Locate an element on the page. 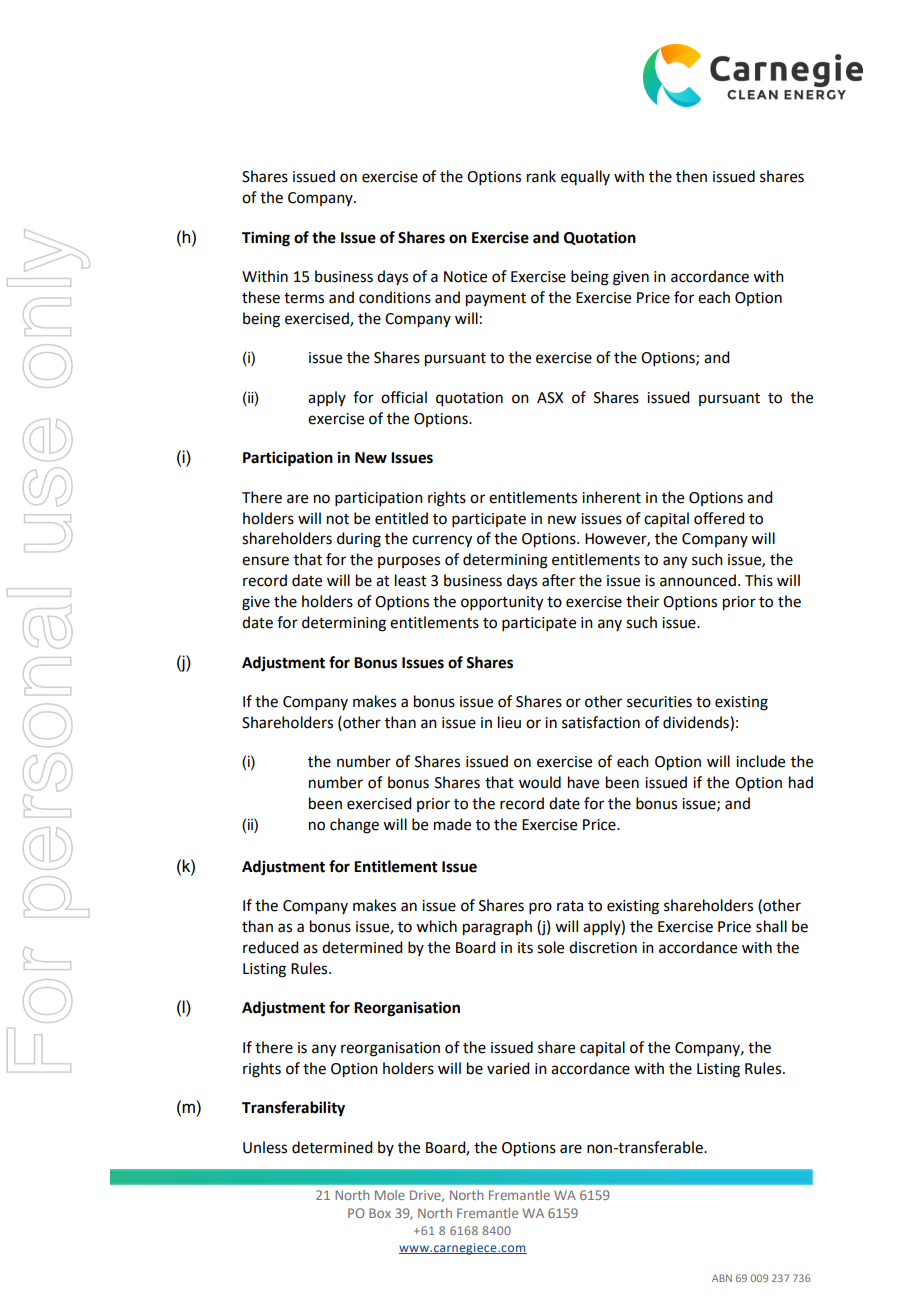  shall is located at coordinates (771, 926).
